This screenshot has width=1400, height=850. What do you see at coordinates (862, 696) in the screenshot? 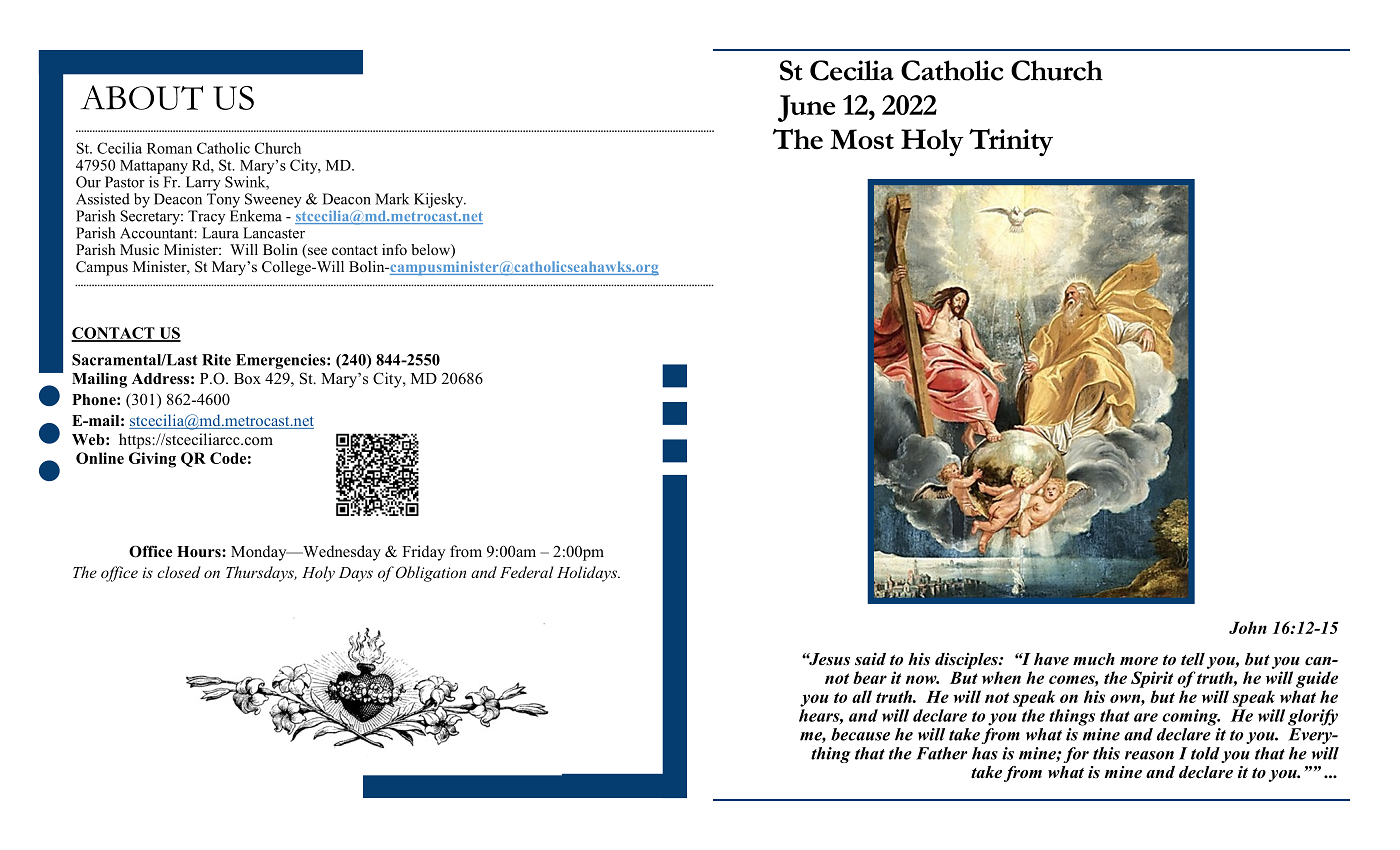
I see `all` at bounding box center [862, 696].
